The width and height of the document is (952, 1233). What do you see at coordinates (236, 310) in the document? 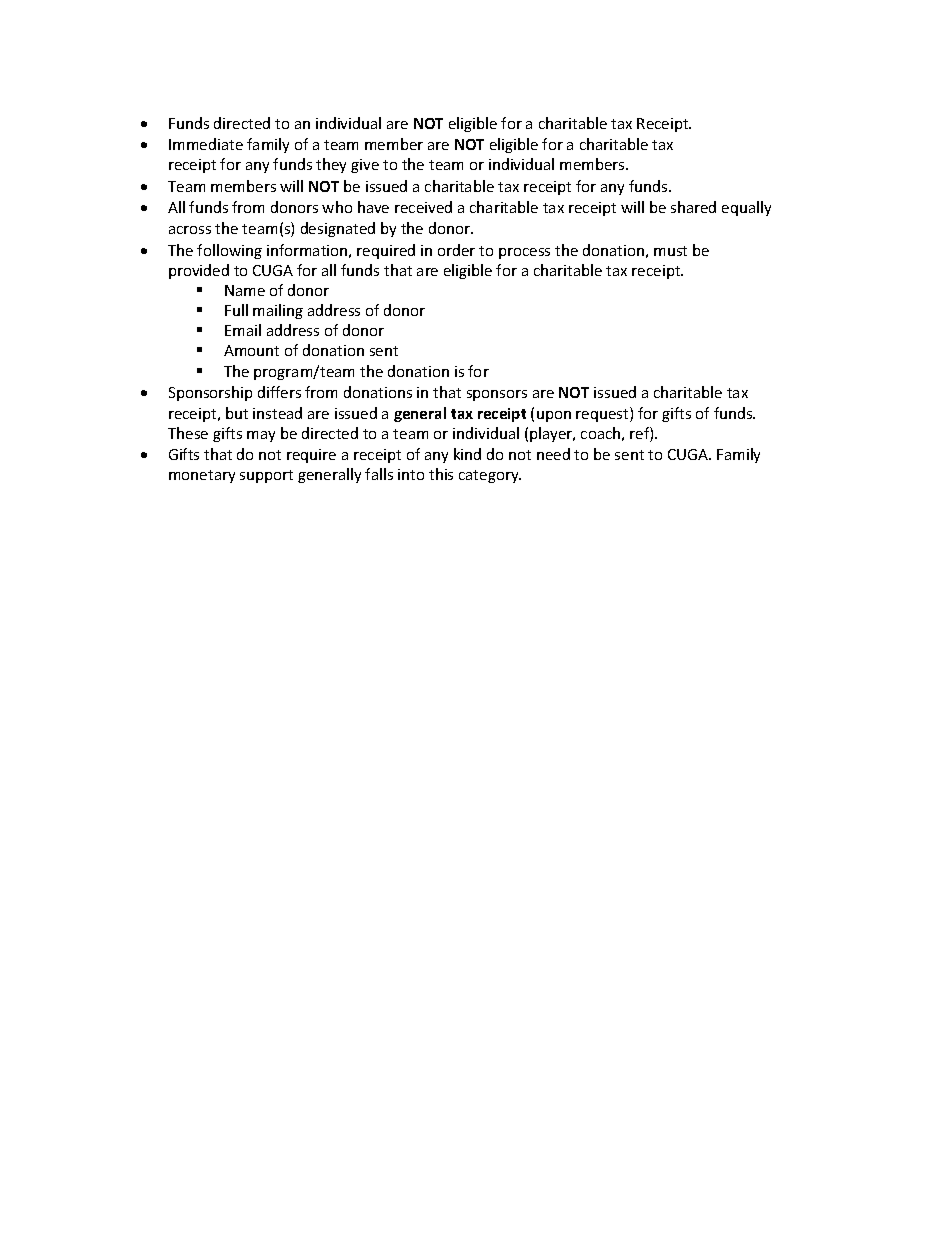
I see `Full` at bounding box center [236, 310].
